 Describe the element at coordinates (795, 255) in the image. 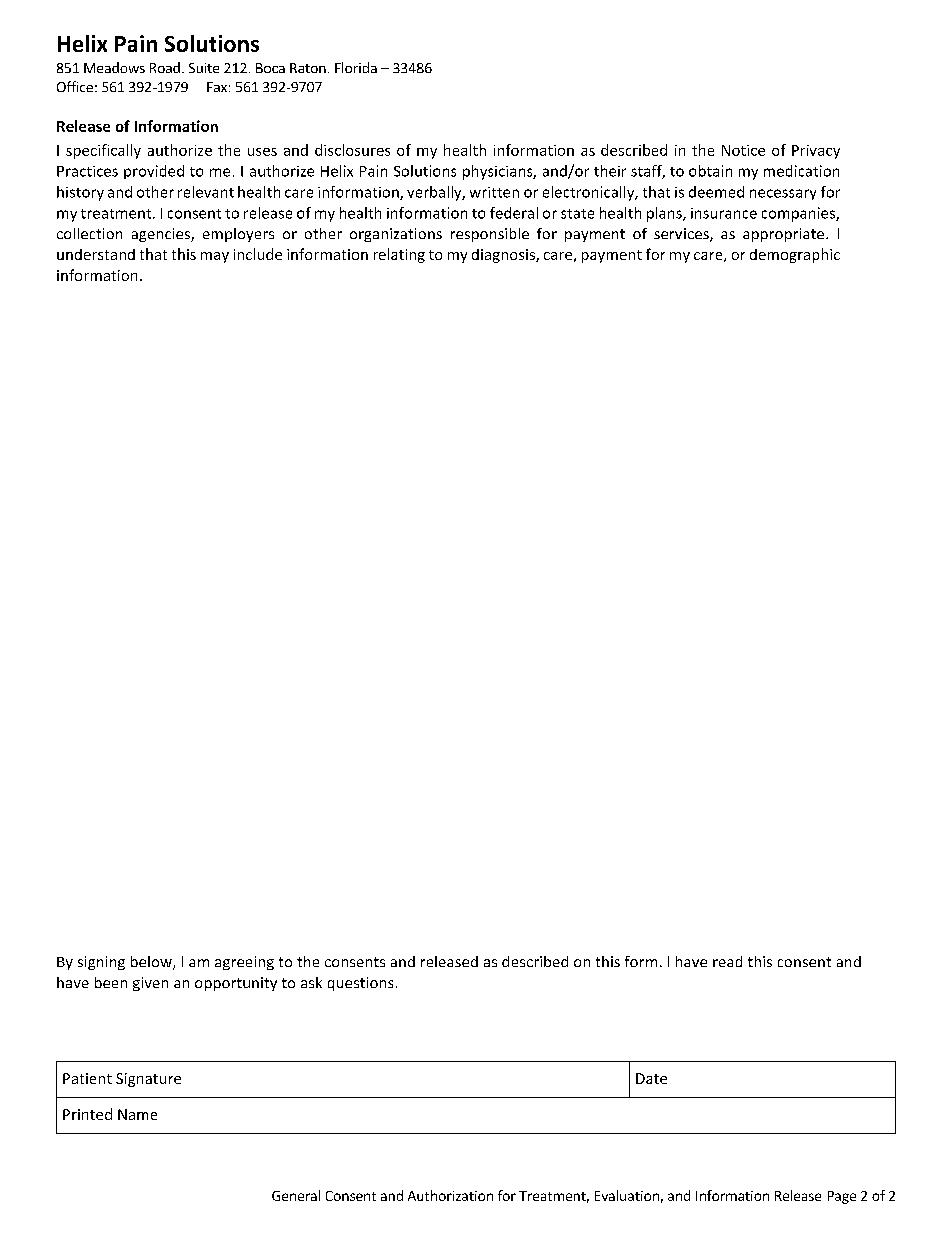

I see `demographic` at that location.
